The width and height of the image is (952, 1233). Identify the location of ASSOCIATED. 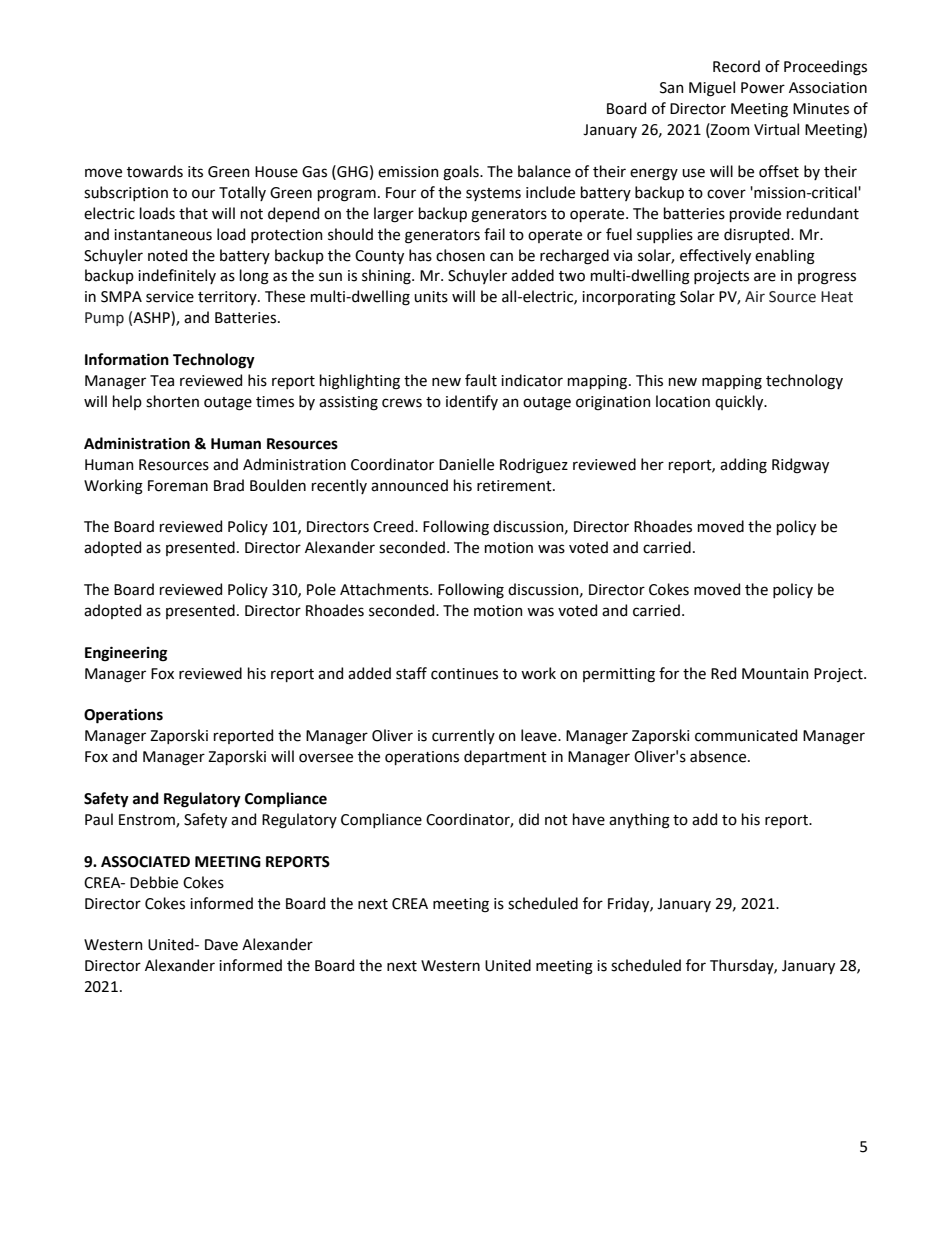
(145, 862).
